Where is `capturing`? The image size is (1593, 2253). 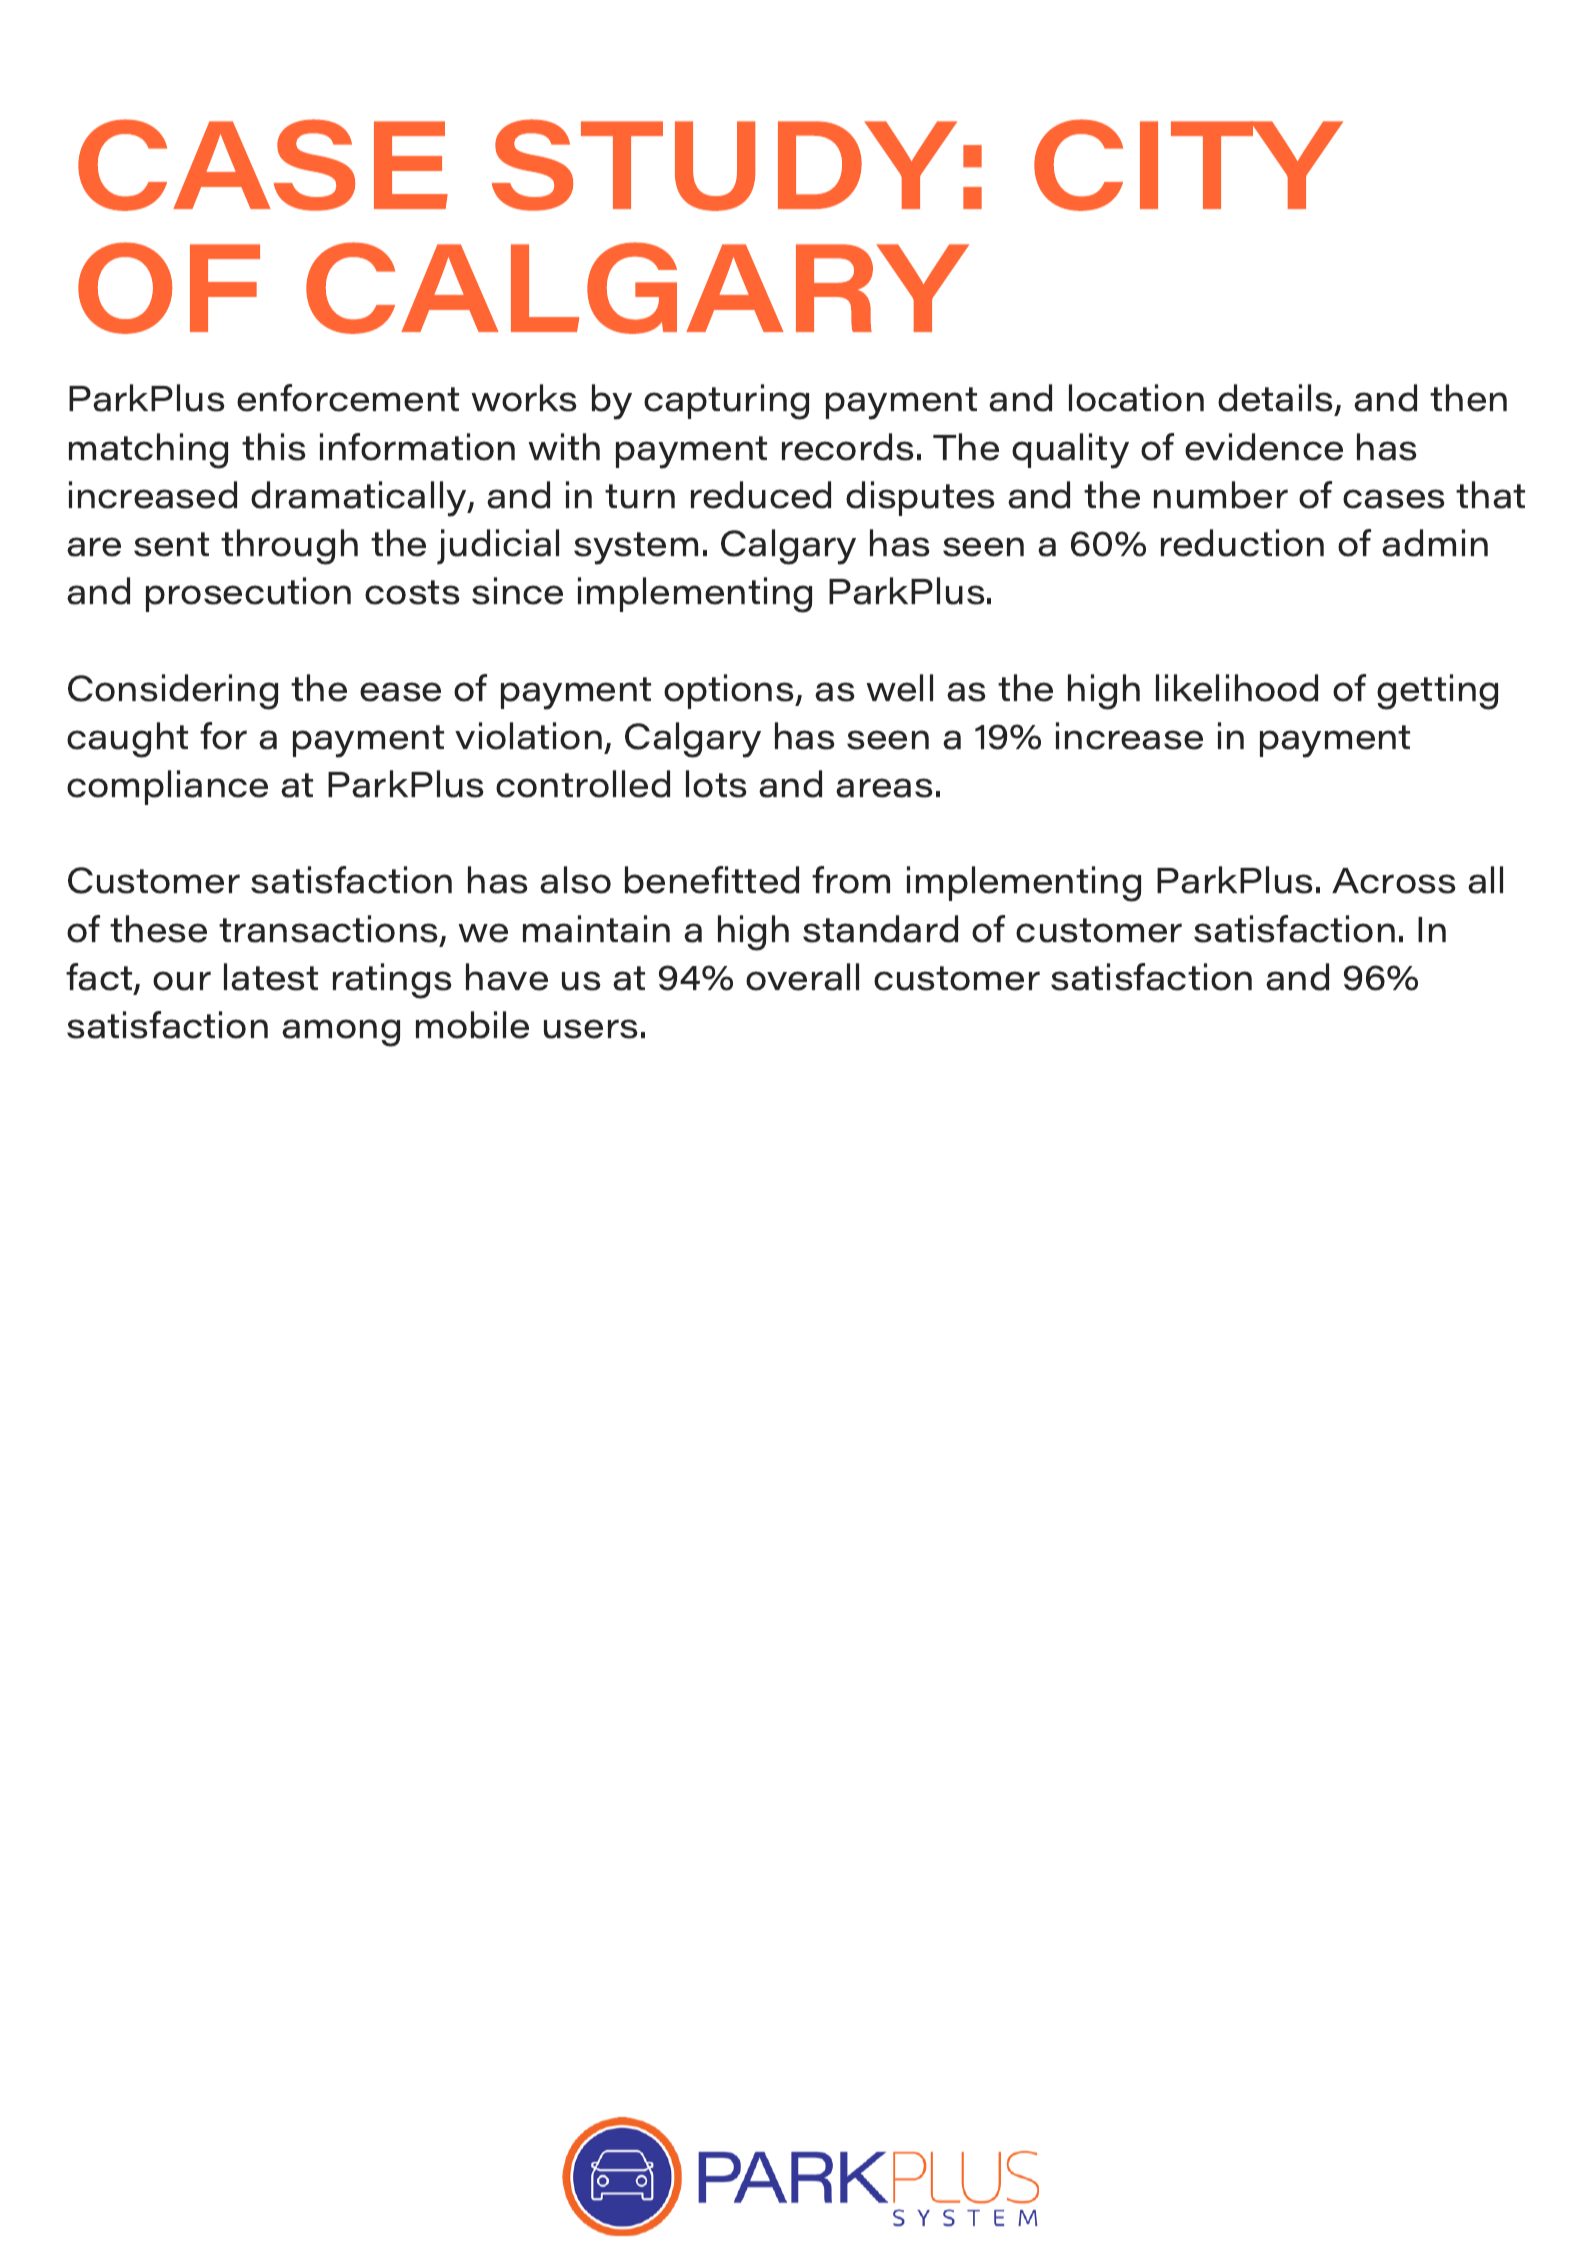
capturing is located at coordinates (726, 402).
